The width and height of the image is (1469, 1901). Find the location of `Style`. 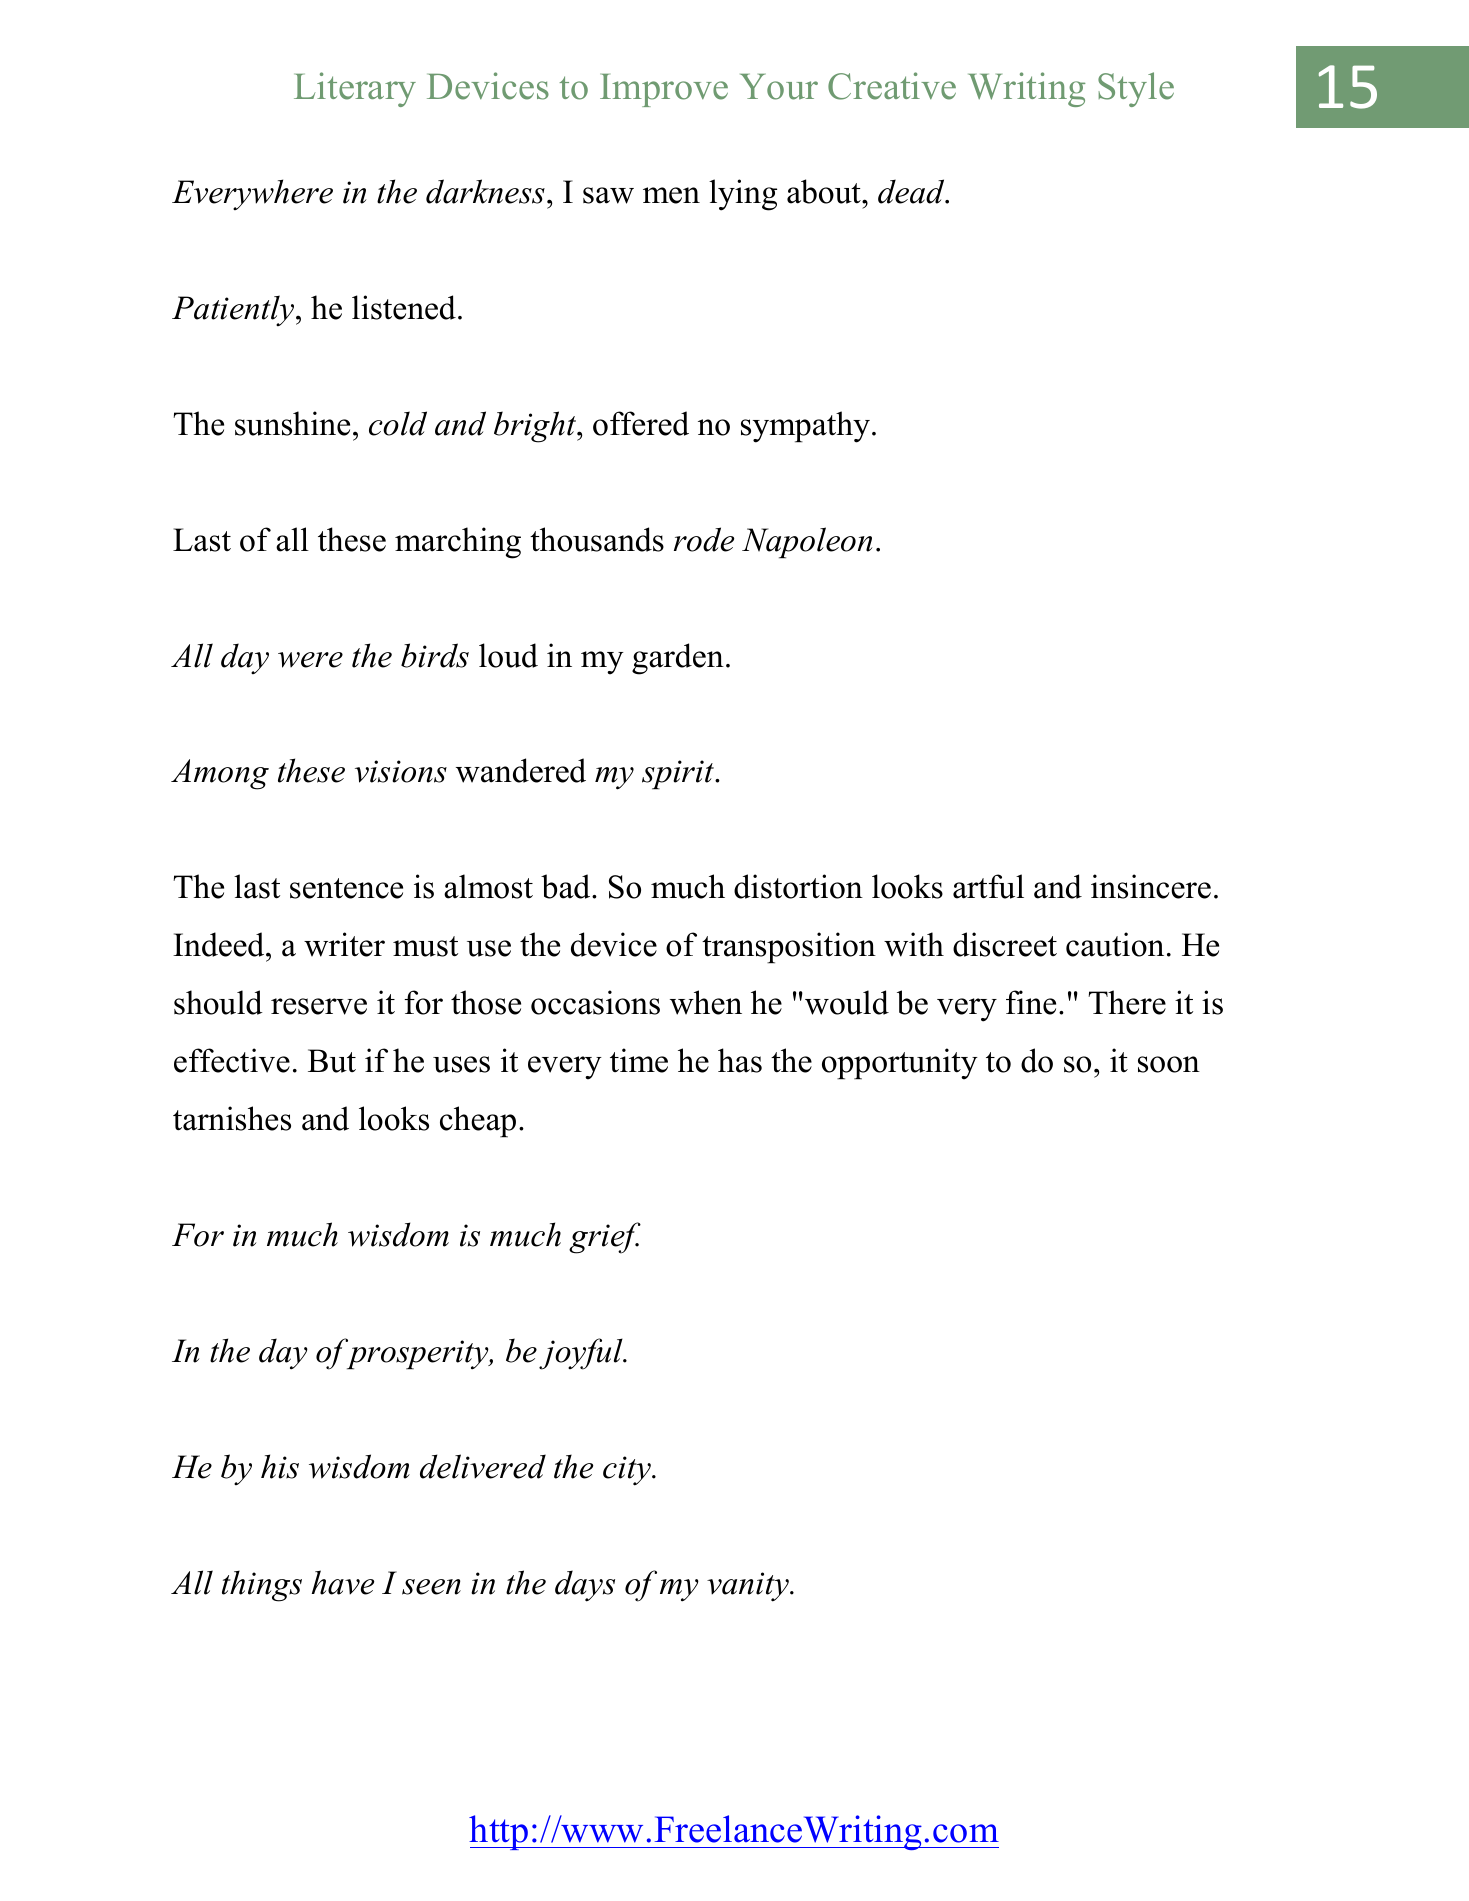

Style is located at coordinates (1136, 89).
